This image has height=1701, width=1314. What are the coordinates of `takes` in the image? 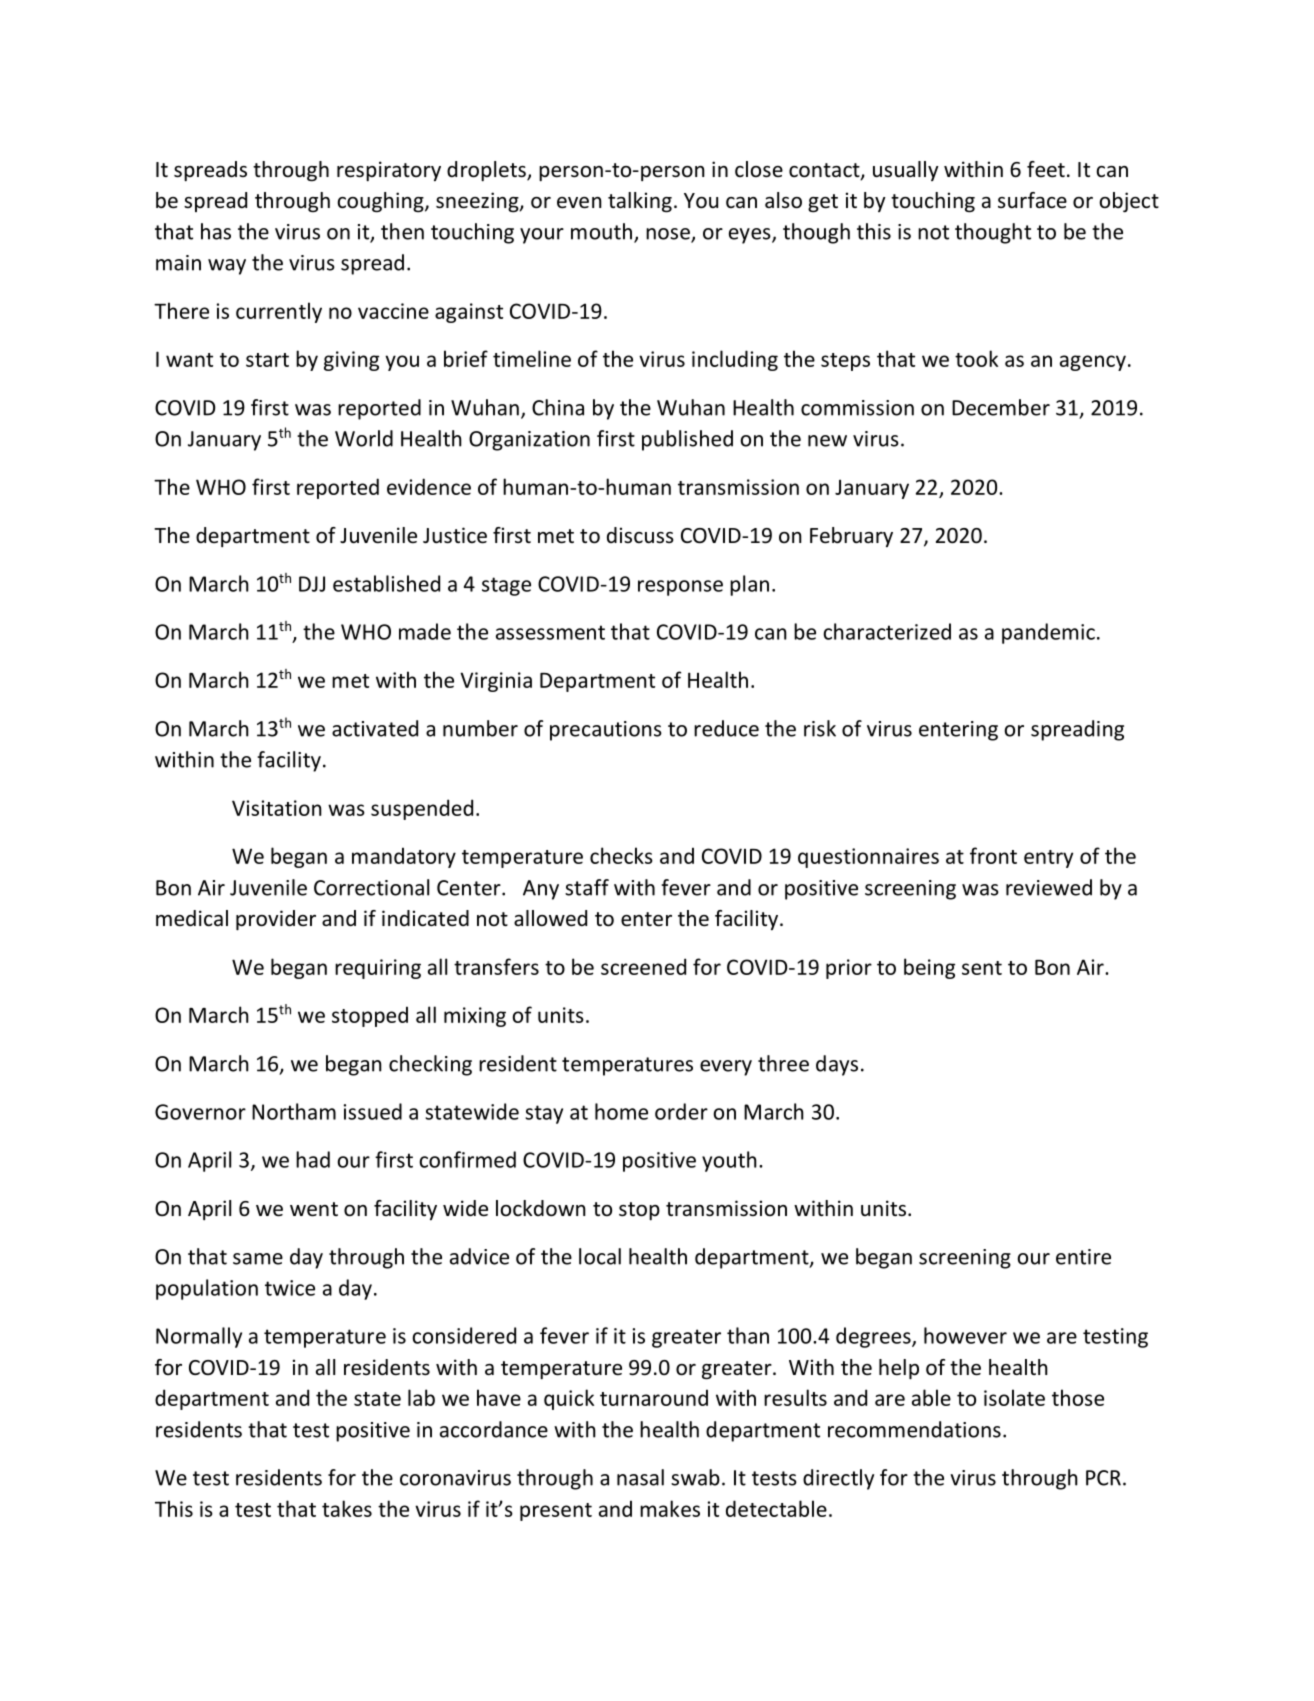 It's located at (347, 1508).
